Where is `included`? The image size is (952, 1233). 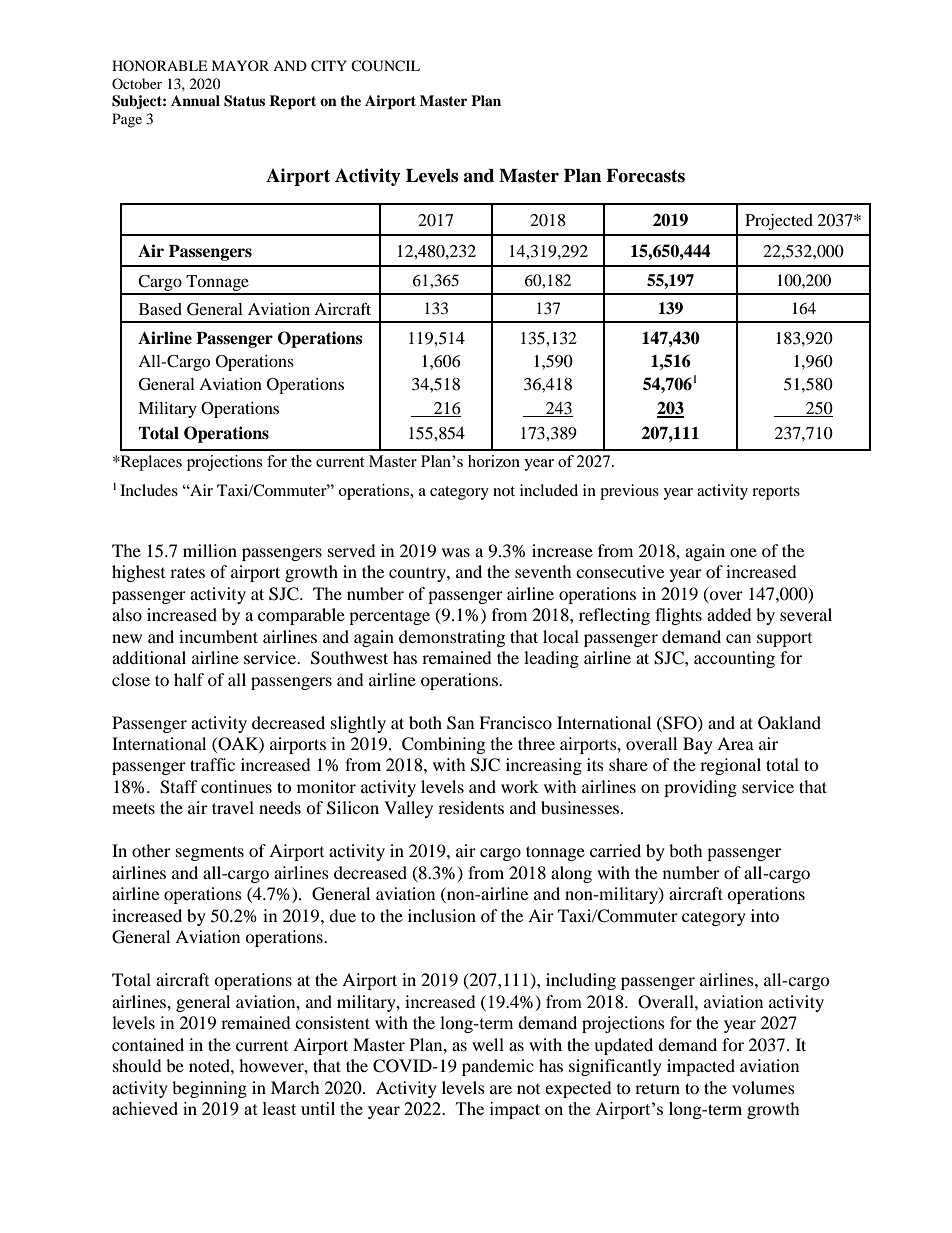 included is located at coordinates (549, 490).
